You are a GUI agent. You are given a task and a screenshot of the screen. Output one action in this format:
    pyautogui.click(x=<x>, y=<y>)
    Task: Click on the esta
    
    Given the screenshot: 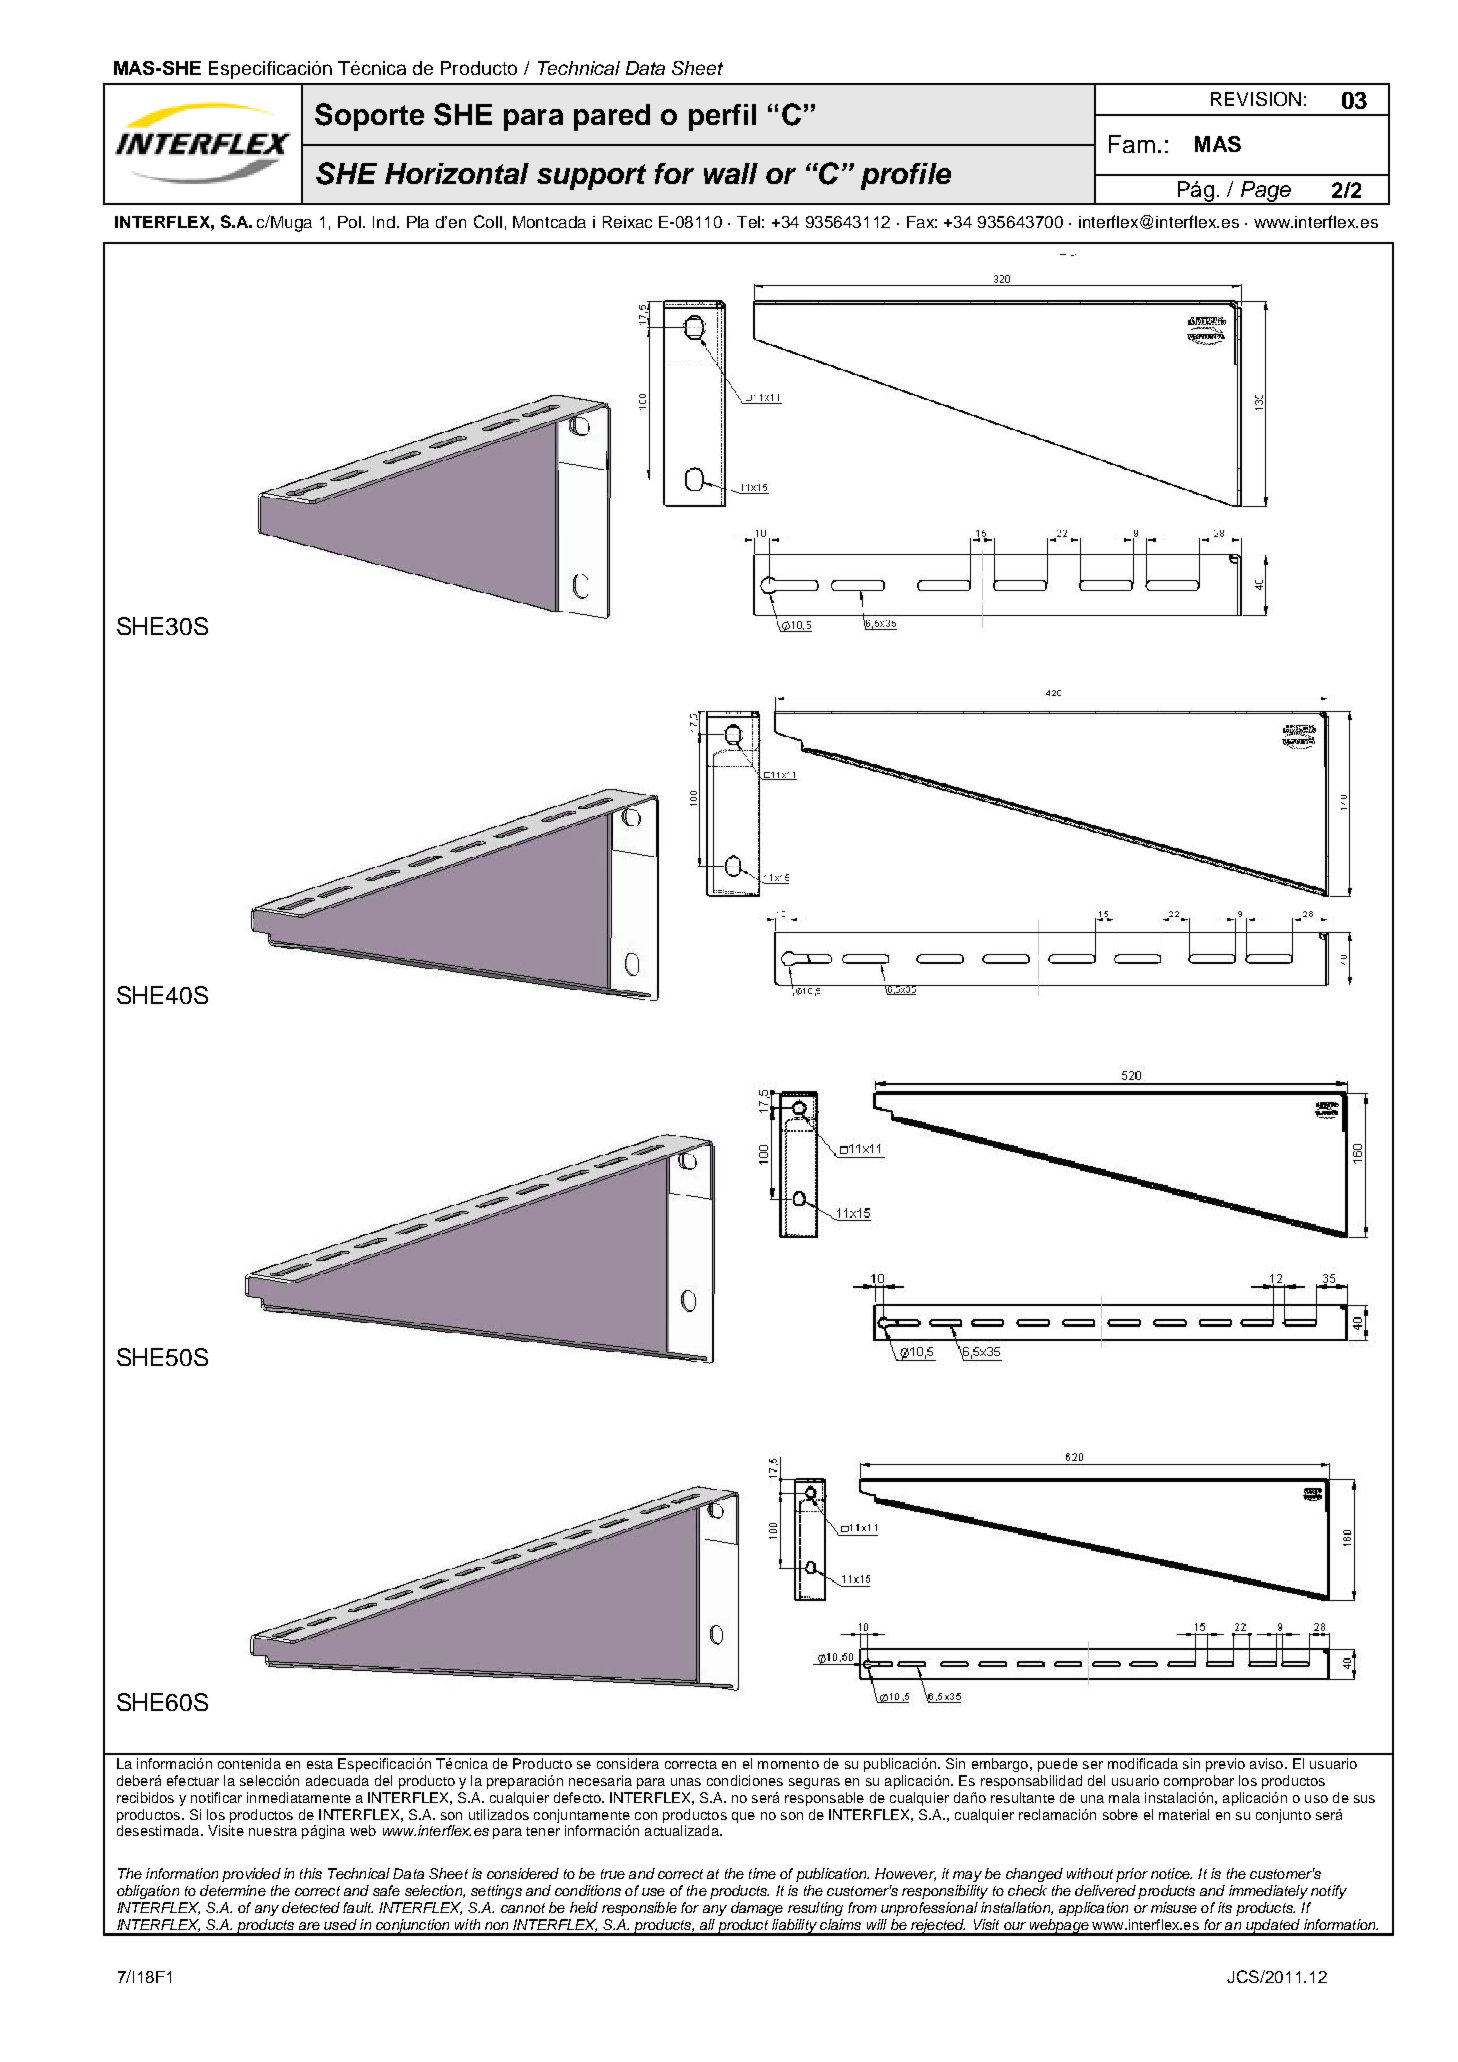 What is the action you would take?
    pyautogui.click(x=320, y=1764)
